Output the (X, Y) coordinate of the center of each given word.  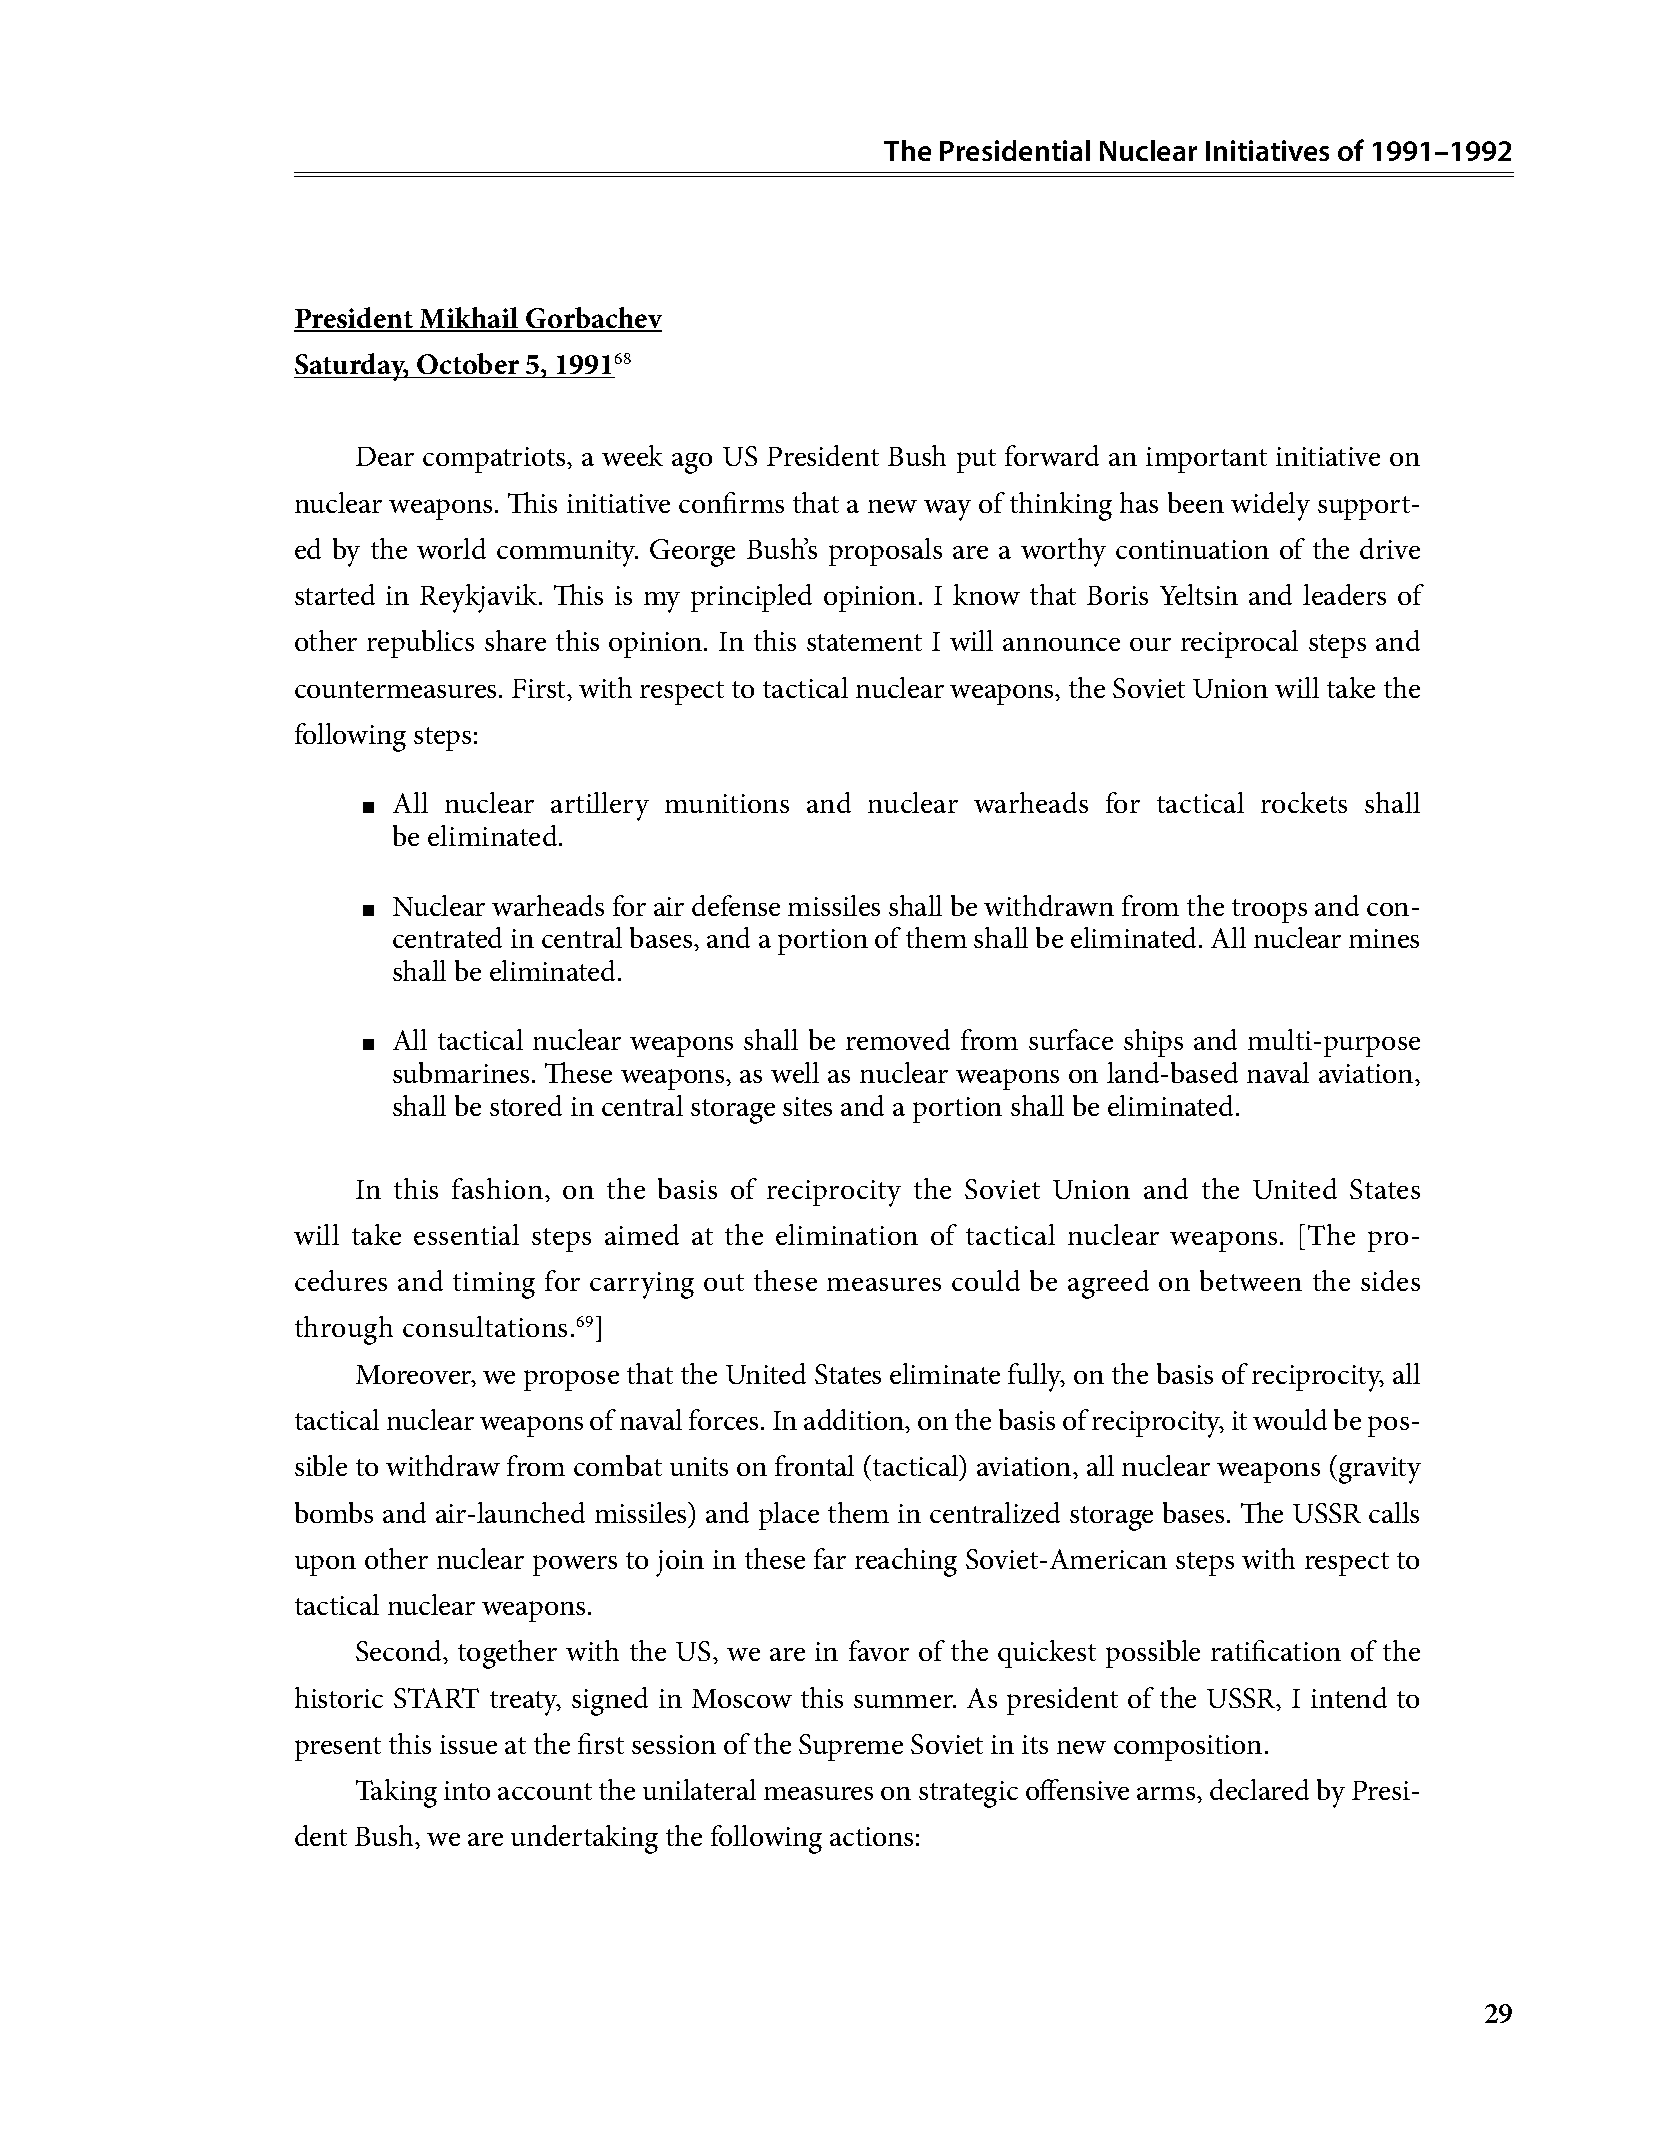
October (468, 363)
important (1206, 460)
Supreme (851, 1747)
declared (1259, 1789)
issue (468, 1744)
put (976, 461)
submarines (461, 1072)
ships (1153, 1043)
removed (898, 1039)
